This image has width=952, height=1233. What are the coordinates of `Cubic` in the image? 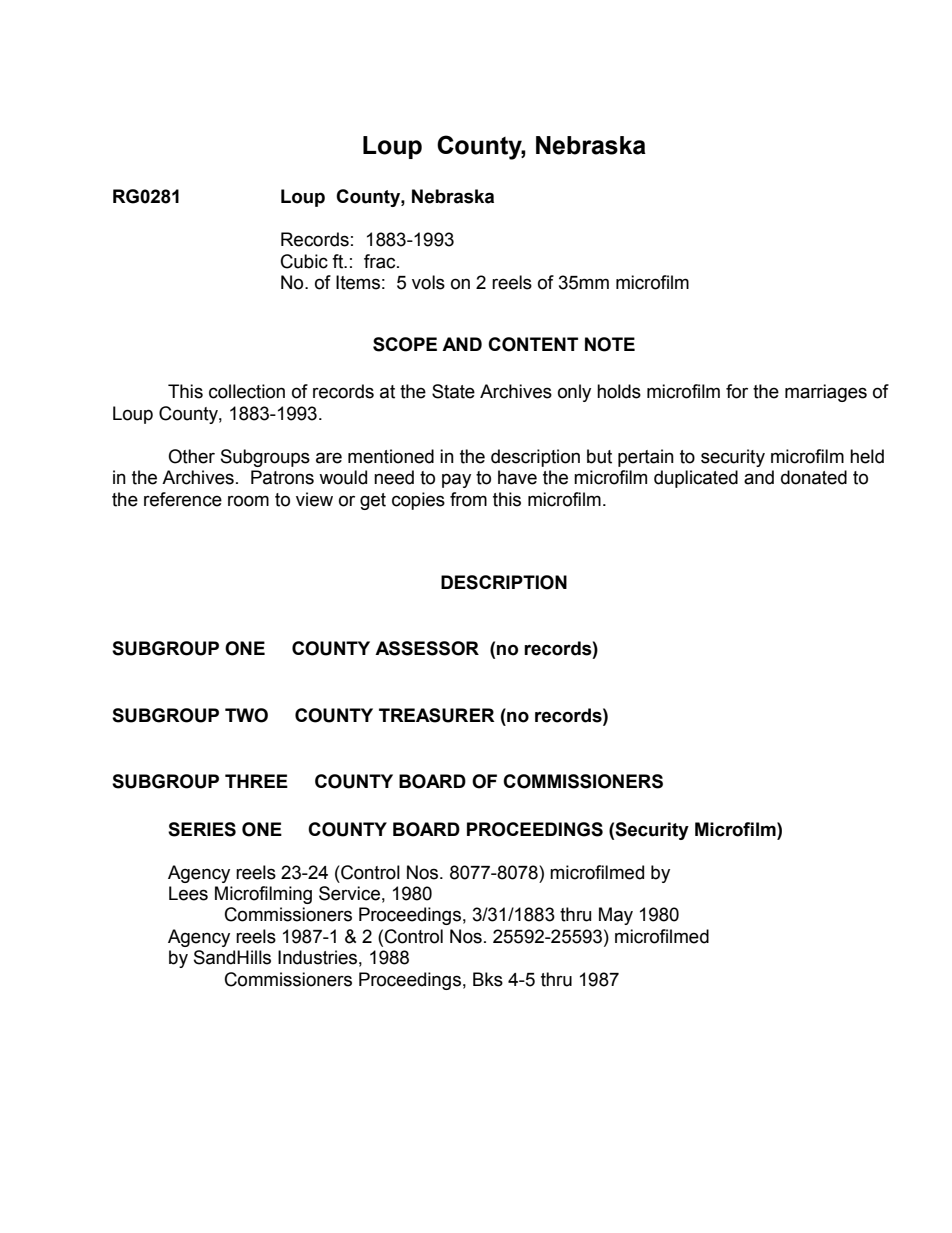 It's located at (304, 261).
